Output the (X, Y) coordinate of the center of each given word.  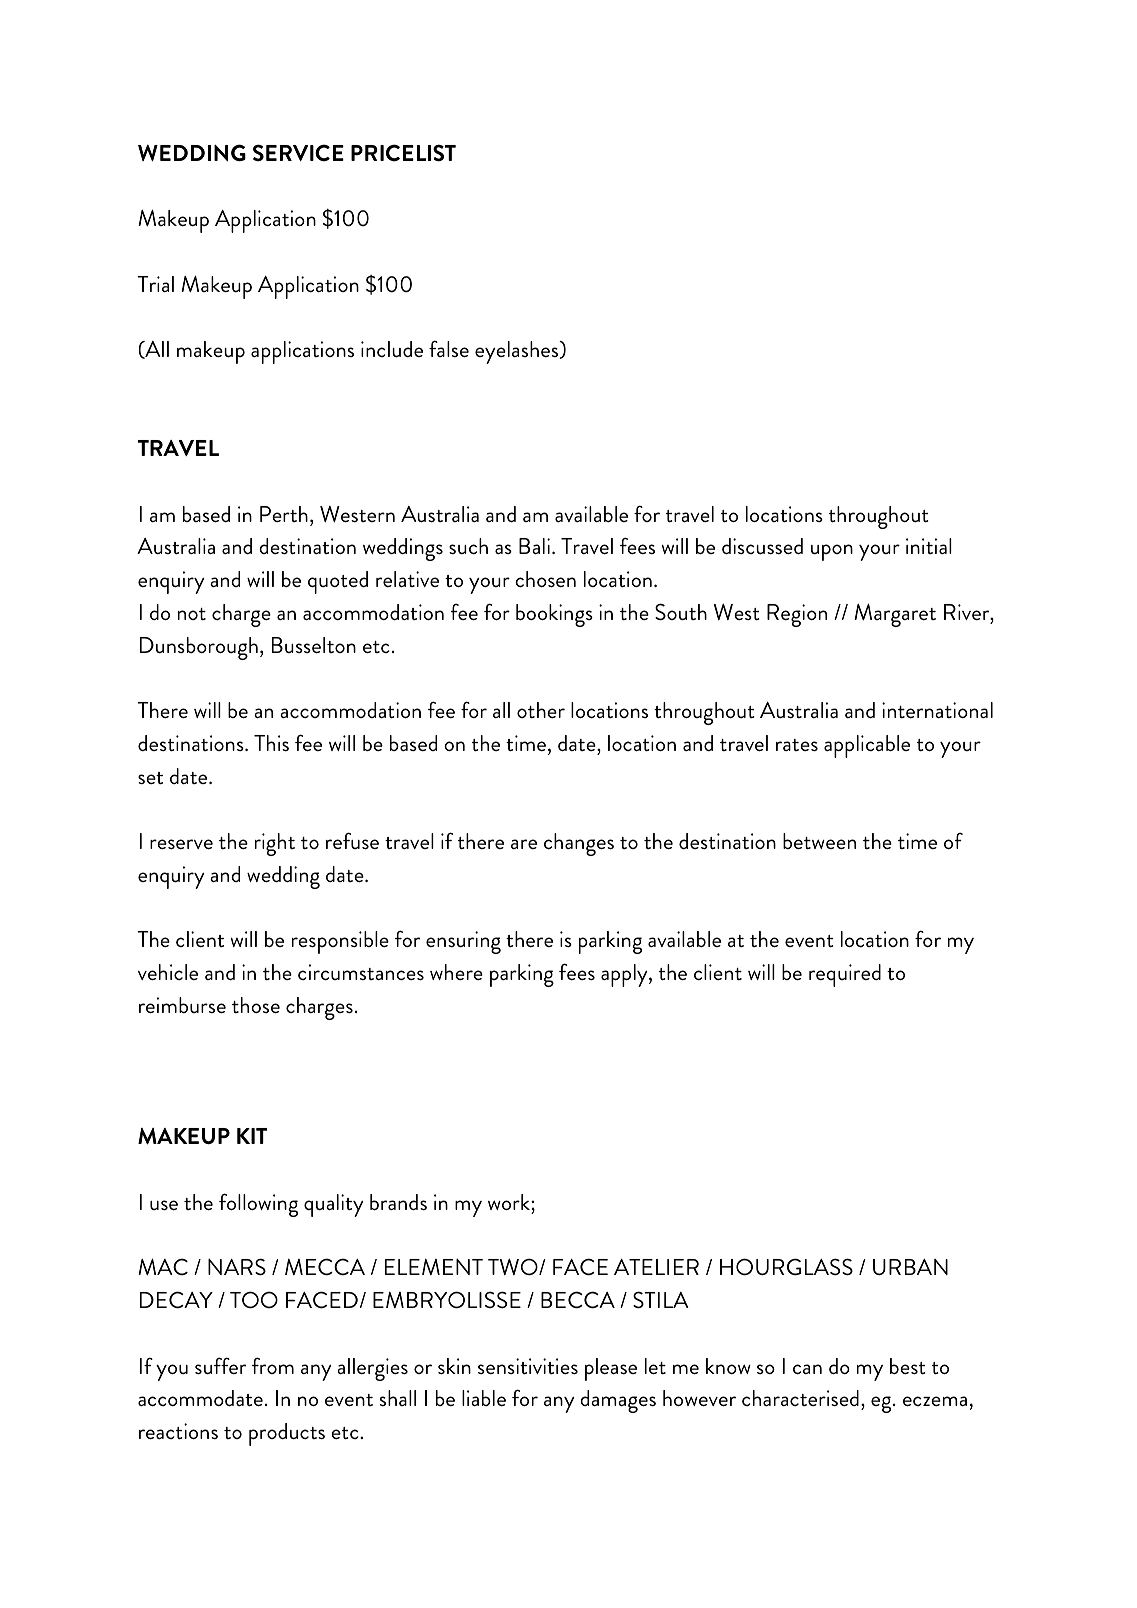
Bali (534, 546)
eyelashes (518, 352)
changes (579, 844)
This (271, 743)
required (845, 975)
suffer (220, 1366)
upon (832, 552)
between (819, 841)
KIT (252, 1136)
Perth (284, 514)
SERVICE (298, 153)
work (510, 1202)
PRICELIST (403, 153)
